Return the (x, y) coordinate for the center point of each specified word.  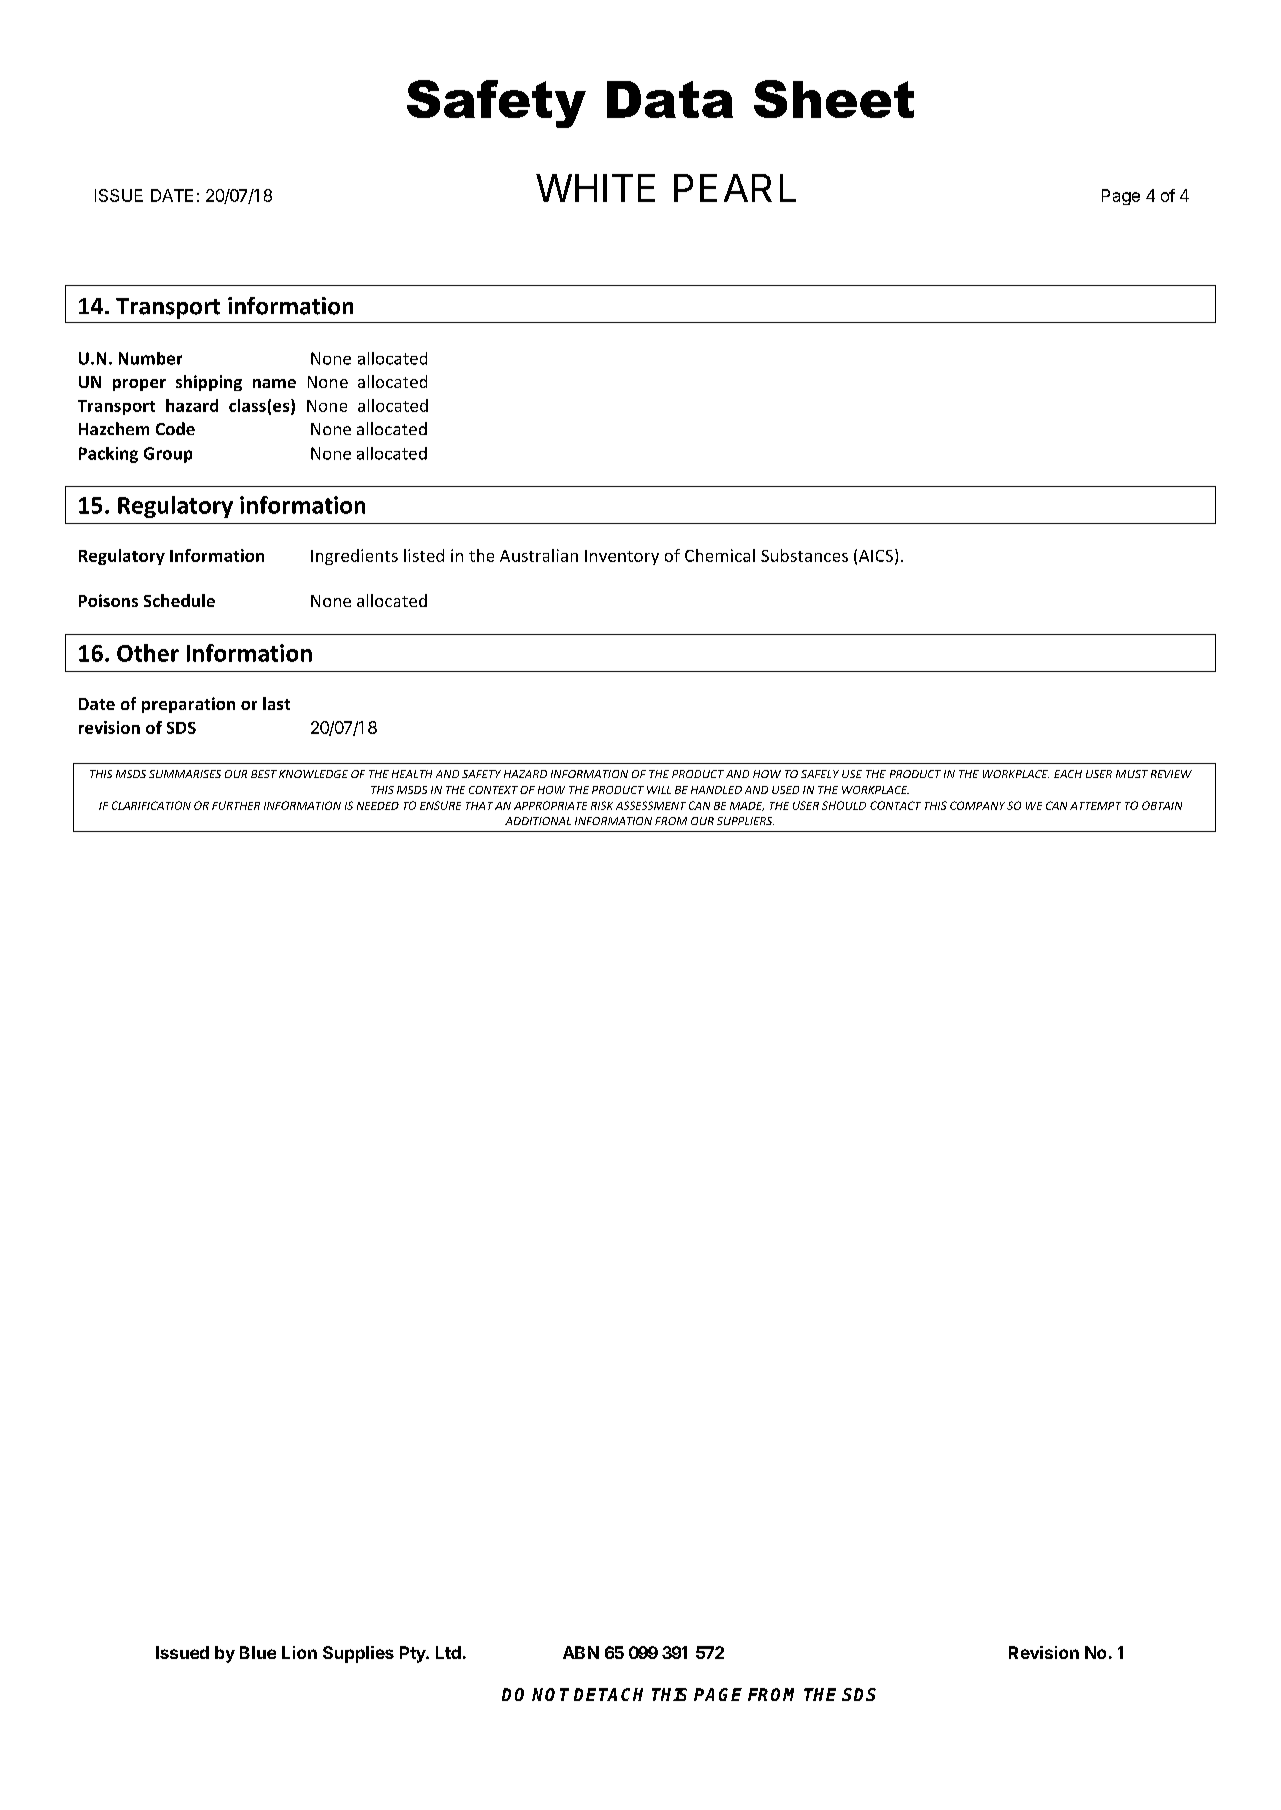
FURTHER (236, 805)
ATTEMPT (1095, 806)
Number (150, 358)
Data (670, 99)
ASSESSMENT (651, 805)
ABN (581, 1652)
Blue (258, 1652)
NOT (550, 1694)
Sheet (834, 99)
